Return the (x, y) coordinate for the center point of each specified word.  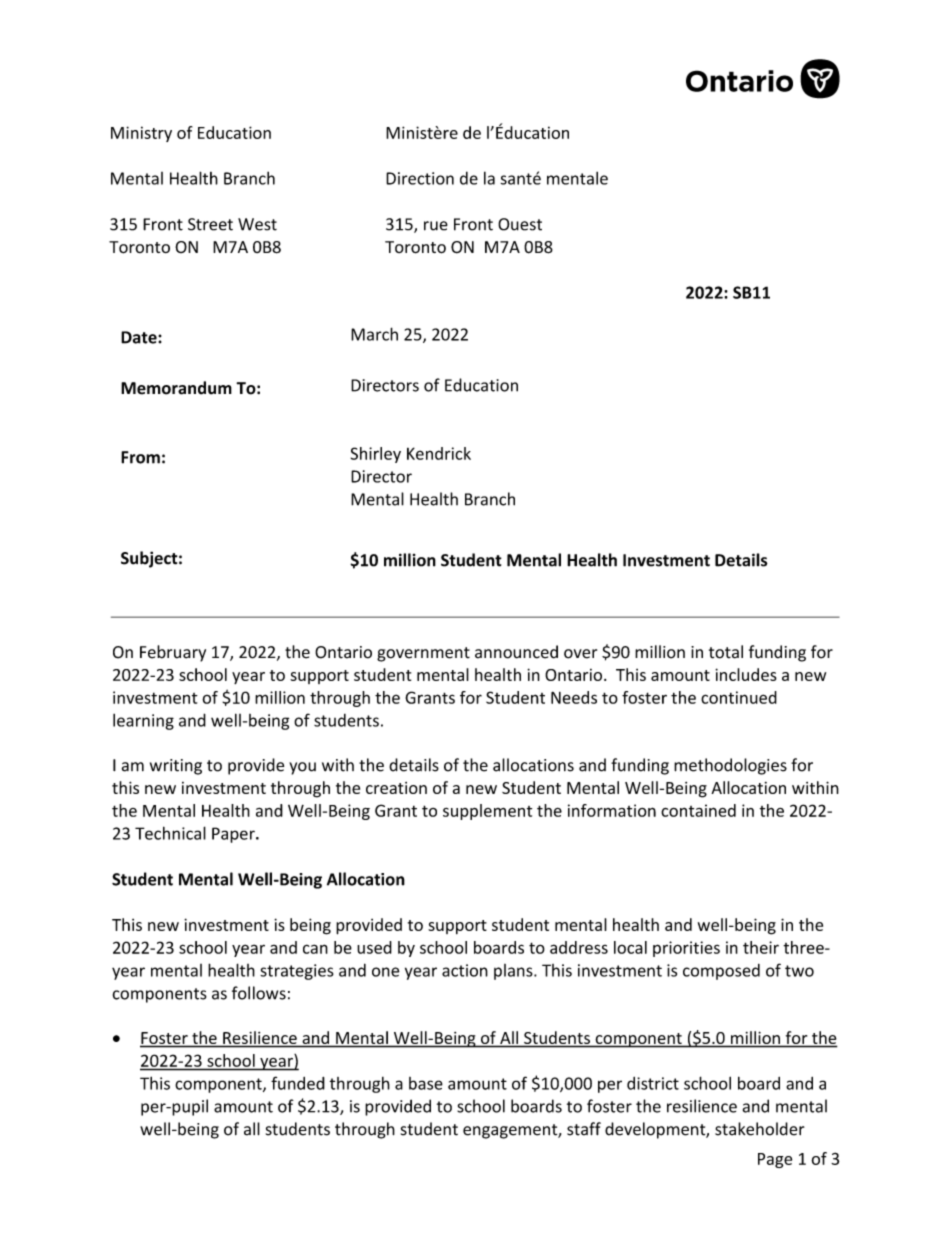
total (726, 652)
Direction (420, 178)
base (426, 1083)
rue (436, 226)
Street (210, 224)
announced (516, 652)
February (173, 653)
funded (298, 1083)
